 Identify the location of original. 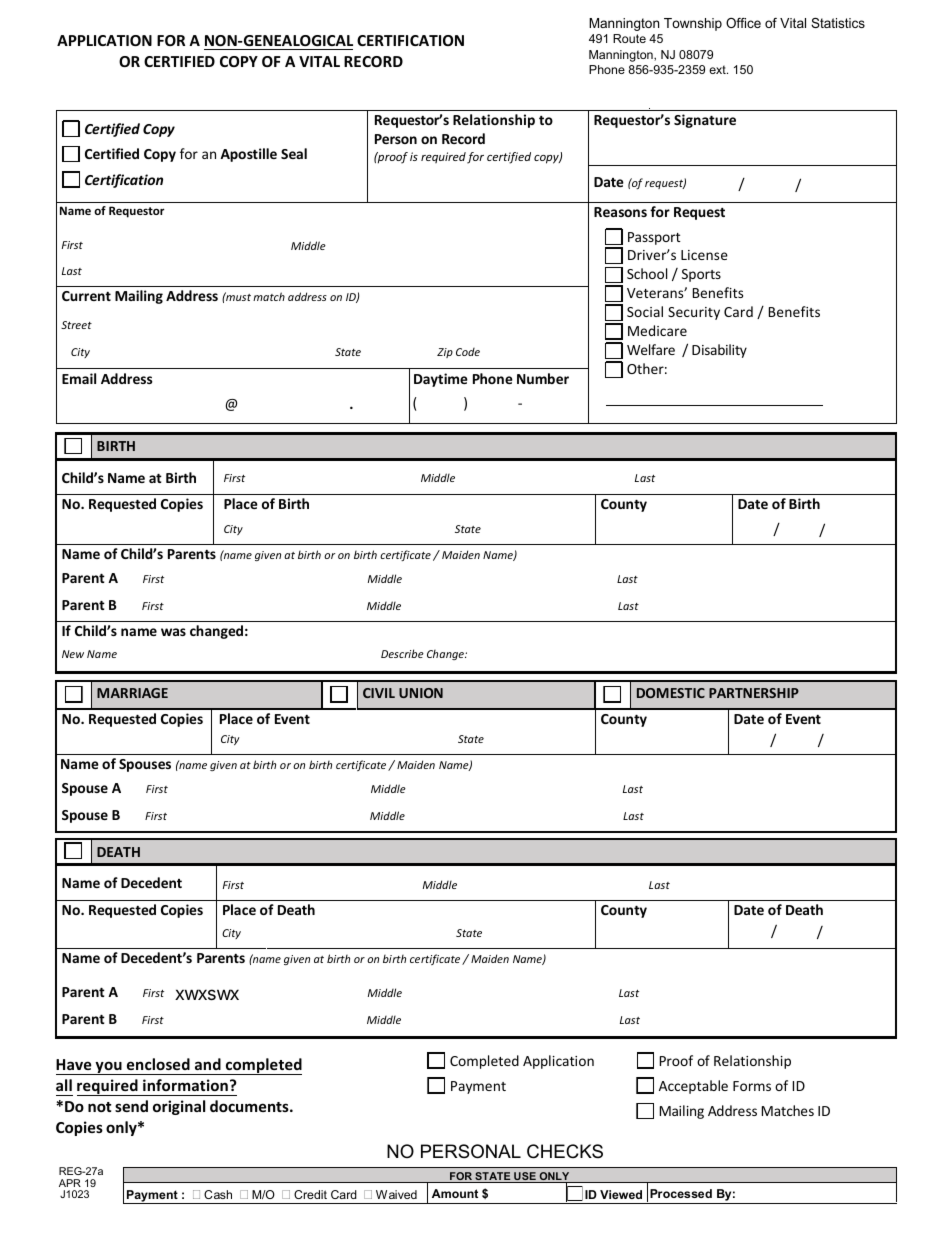
(179, 1107).
